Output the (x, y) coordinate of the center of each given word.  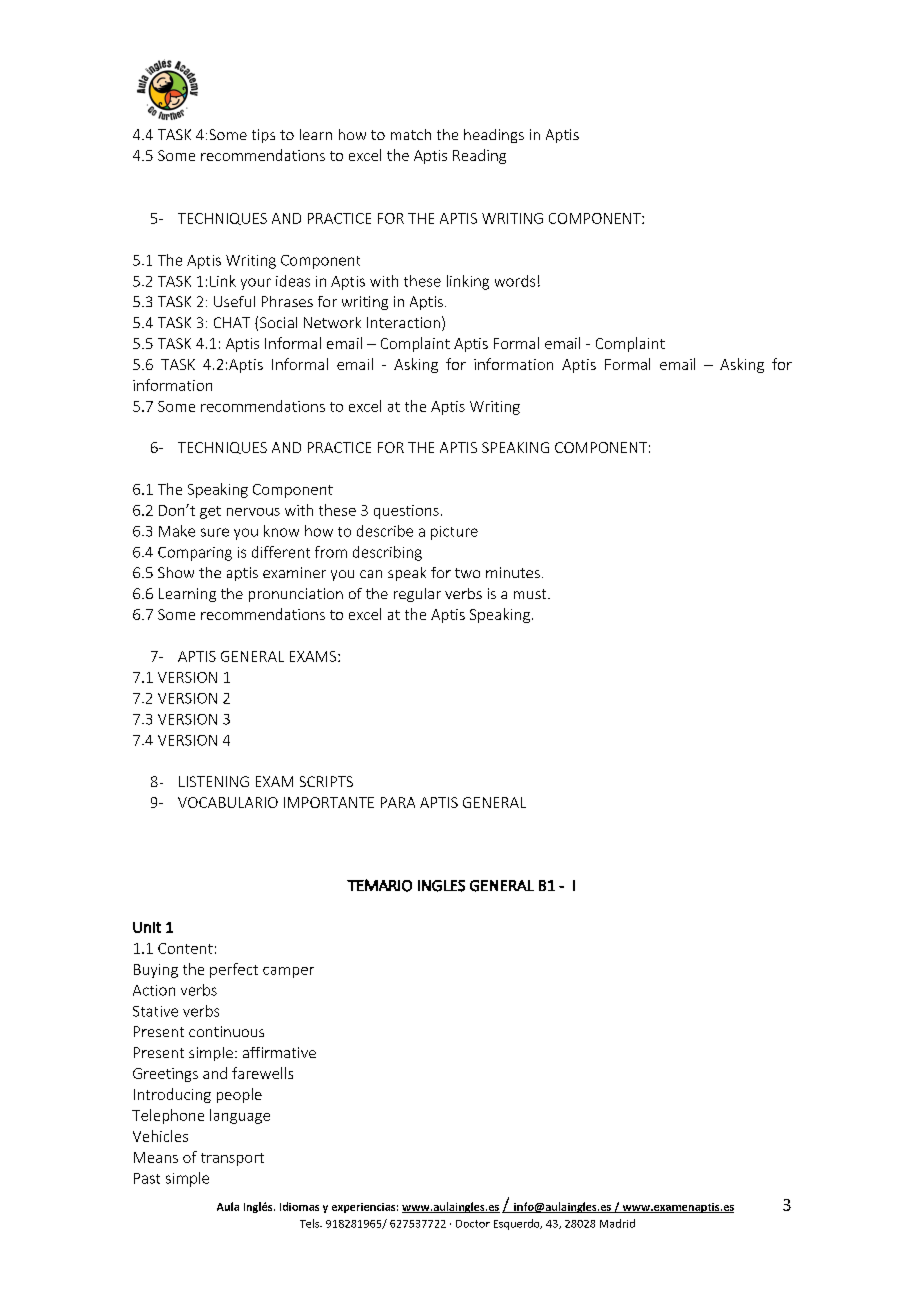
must (531, 594)
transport (232, 1159)
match (411, 134)
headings (494, 136)
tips (263, 136)
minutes (513, 572)
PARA (398, 802)
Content (185, 948)
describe (385, 531)
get (210, 512)
